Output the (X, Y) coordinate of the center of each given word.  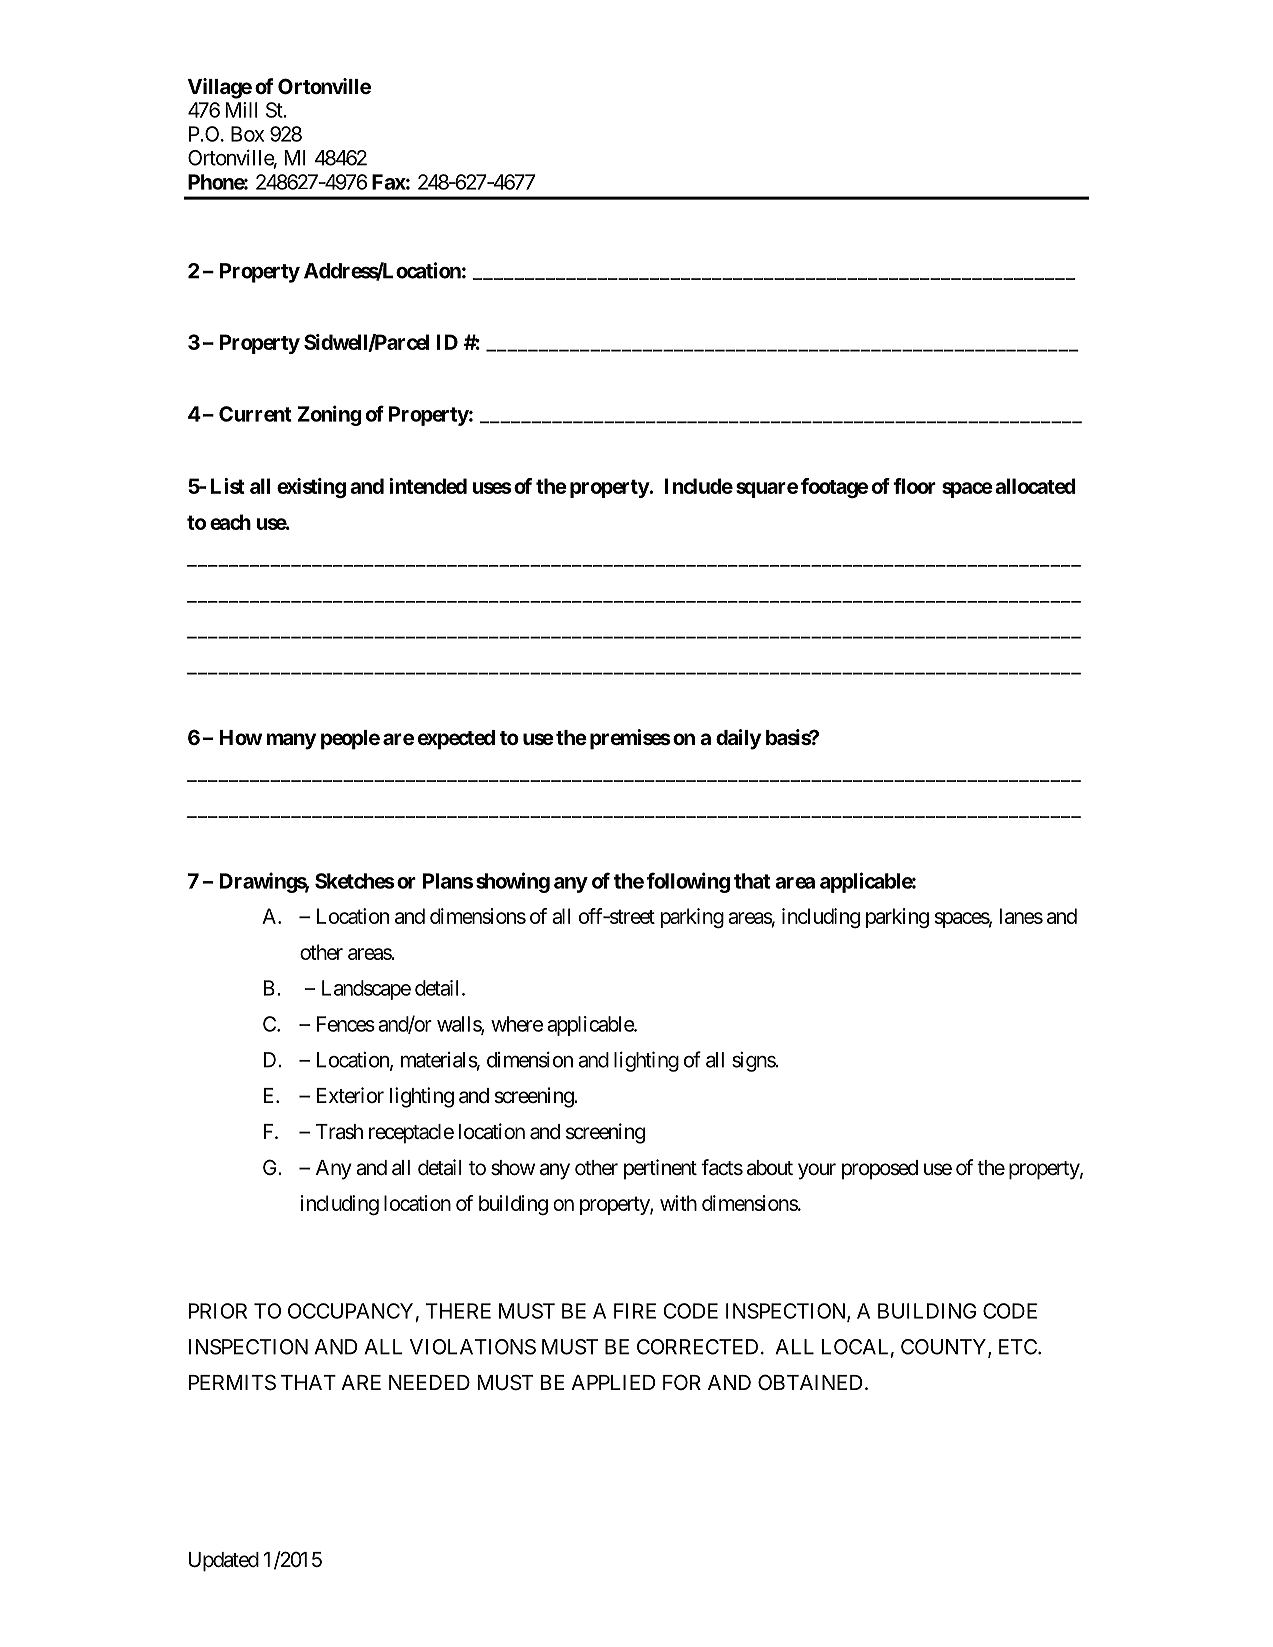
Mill (241, 110)
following (688, 882)
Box (247, 134)
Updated (224, 1562)
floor (914, 486)
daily (738, 739)
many (291, 741)
